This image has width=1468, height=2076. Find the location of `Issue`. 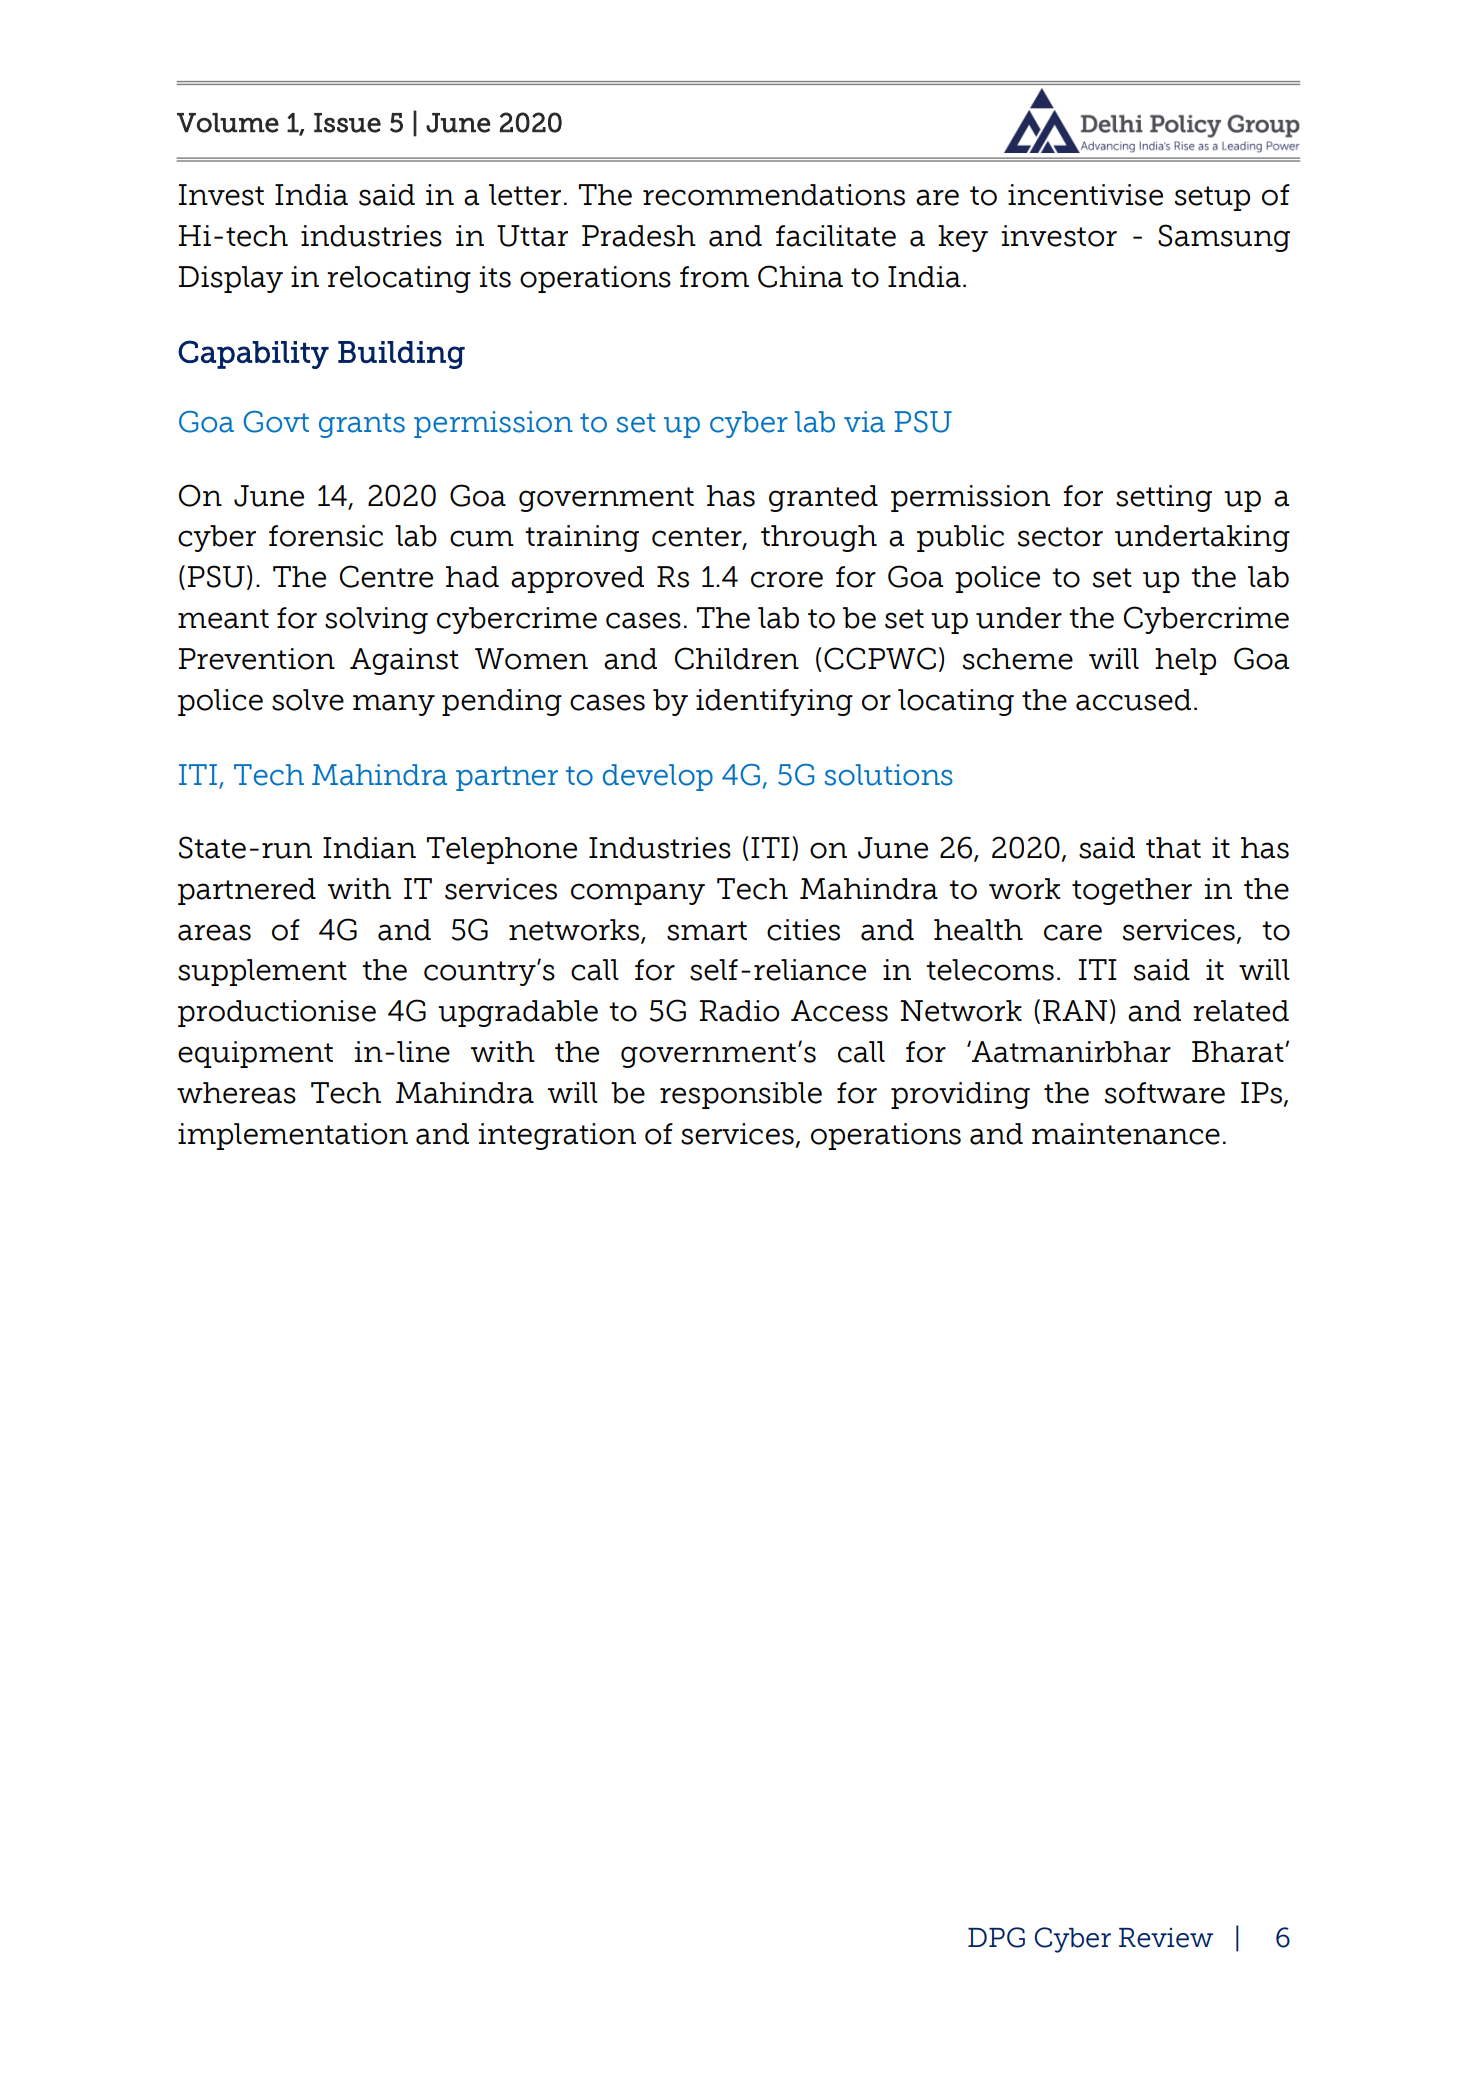

Issue is located at coordinates (347, 123).
